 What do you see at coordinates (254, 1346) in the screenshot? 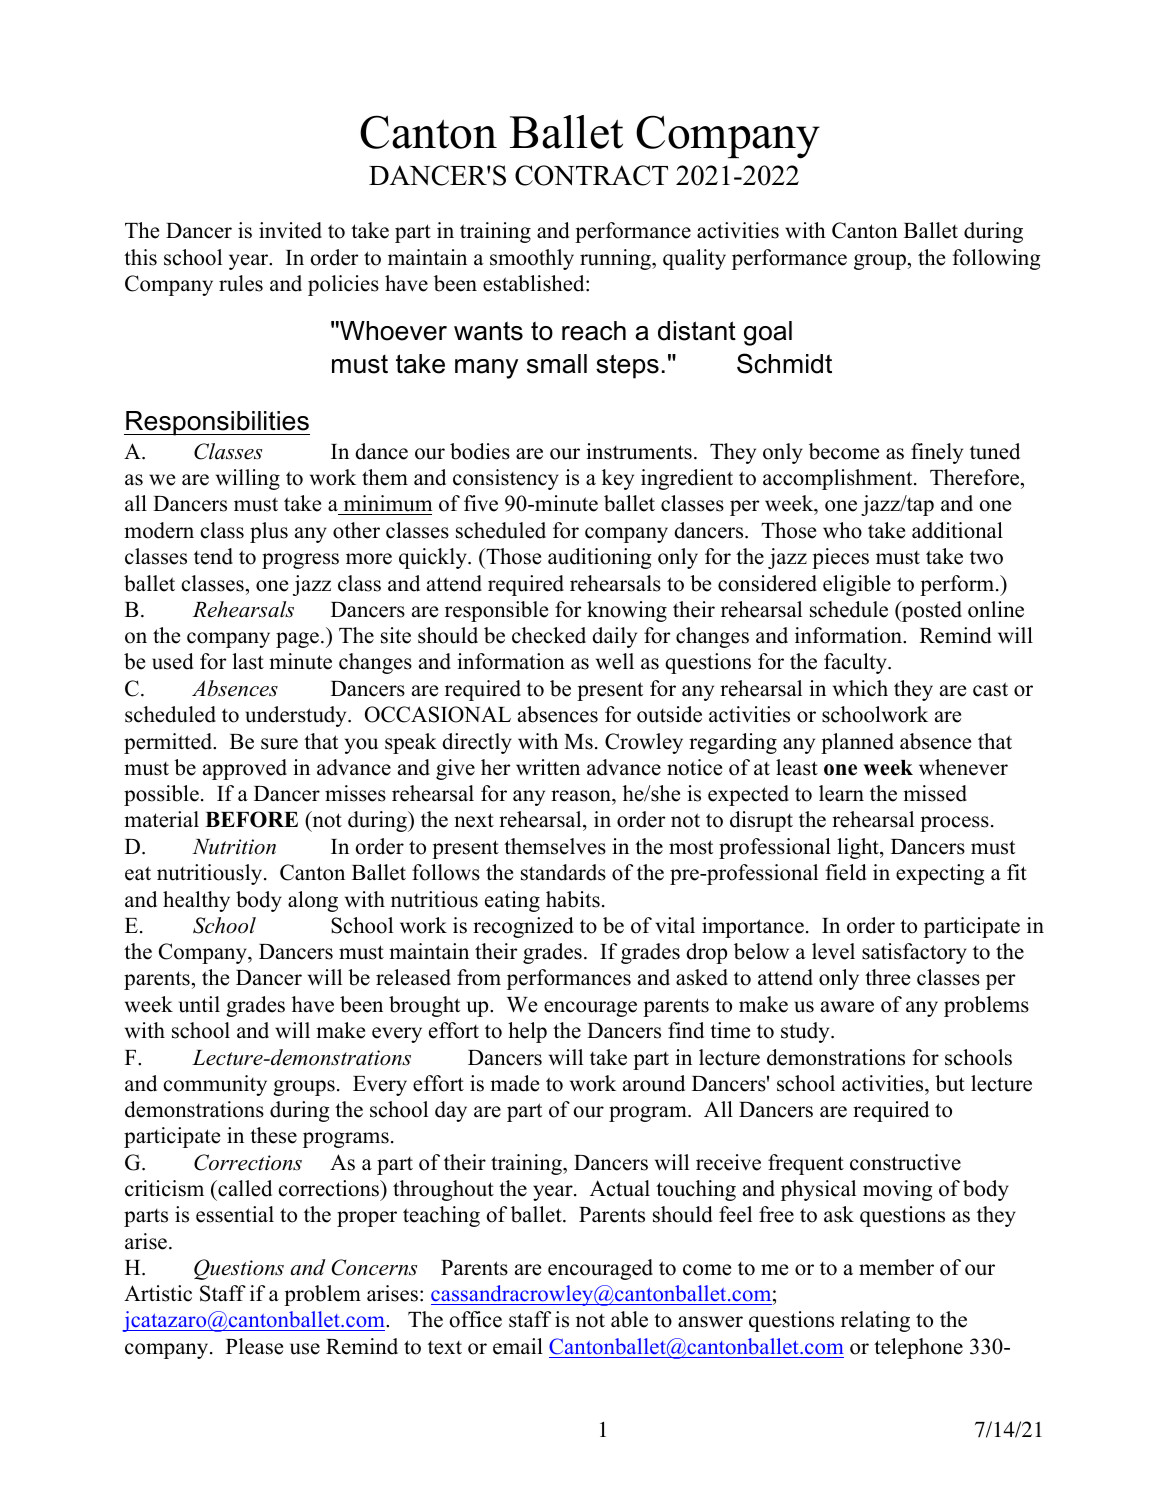
I see `Please` at bounding box center [254, 1346].
